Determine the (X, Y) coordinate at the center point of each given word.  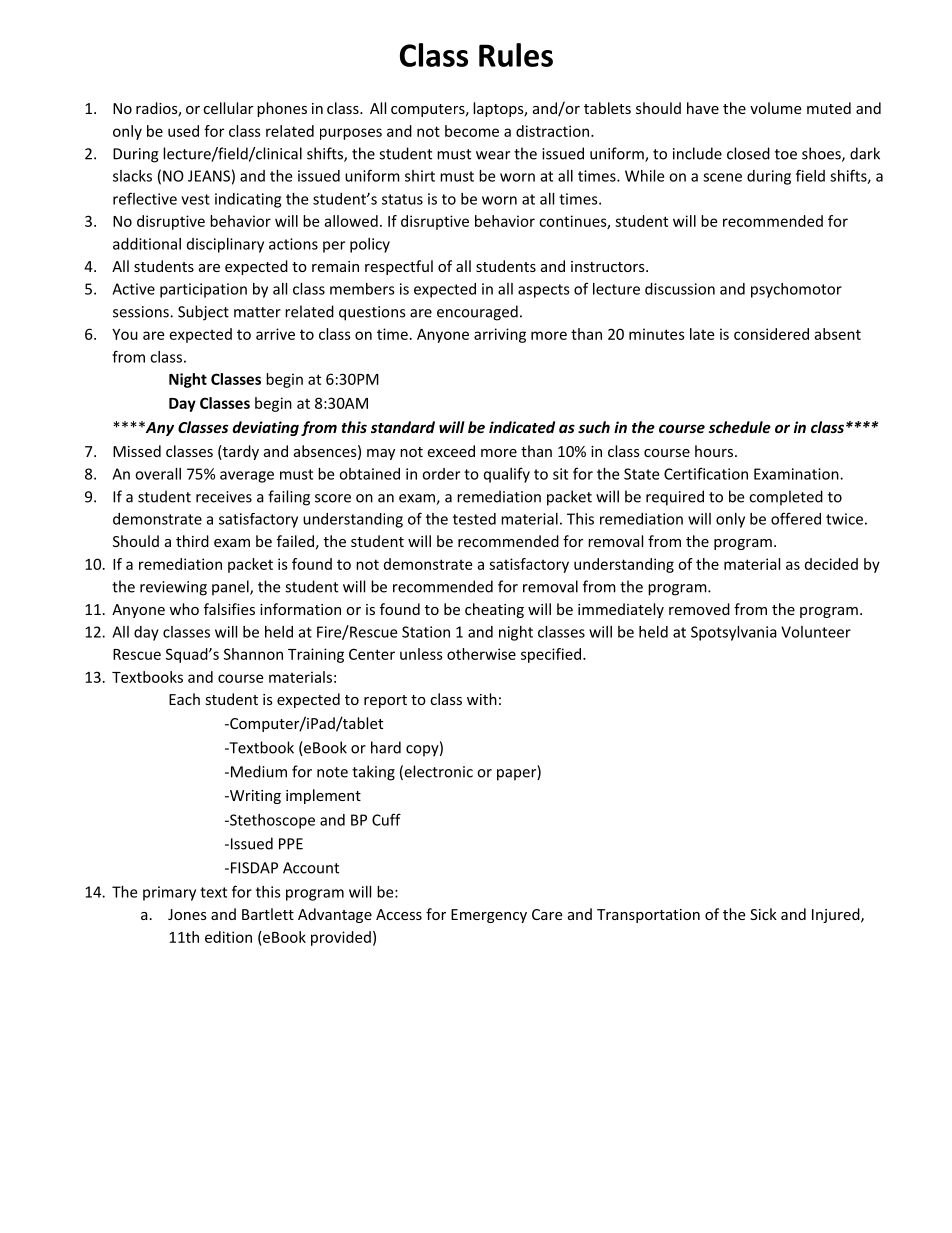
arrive (275, 334)
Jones (187, 914)
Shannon (253, 654)
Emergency (489, 916)
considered (771, 334)
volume (775, 108)
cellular (228, 108)
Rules (516, 55)
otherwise (481, 654)
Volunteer (816, 632)
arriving (500, 335)
